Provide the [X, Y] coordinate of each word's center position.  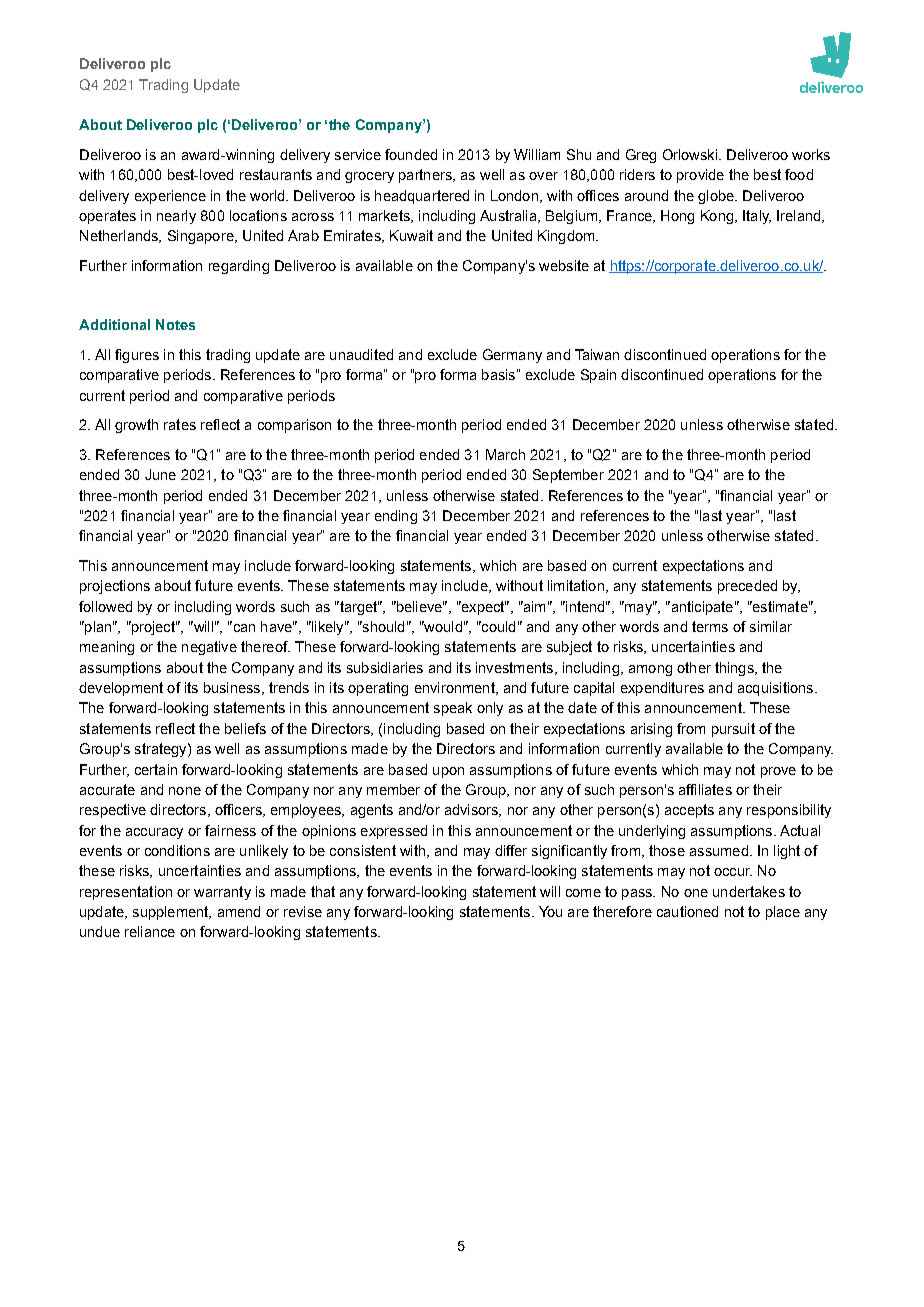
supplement [172, 913]
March [505, 454]
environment [456, 688]
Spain [598, 376]
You [550, 911]
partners [426, 176]
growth [136, 426]
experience [170, 197]
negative [209, 648]
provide [700, 176]
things [735, 669]
